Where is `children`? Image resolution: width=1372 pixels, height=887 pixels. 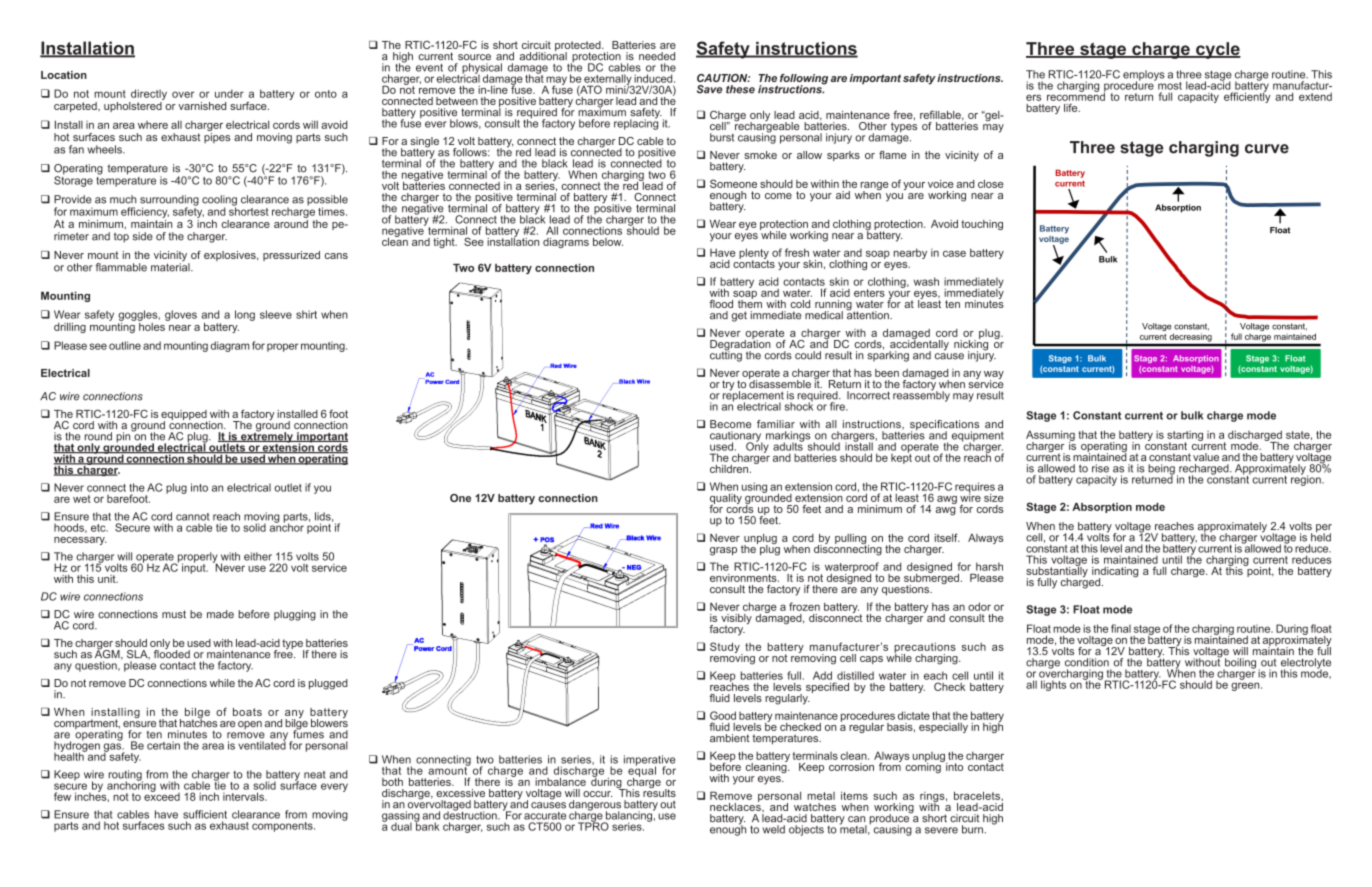 children is located at coordinates (729, 469).
